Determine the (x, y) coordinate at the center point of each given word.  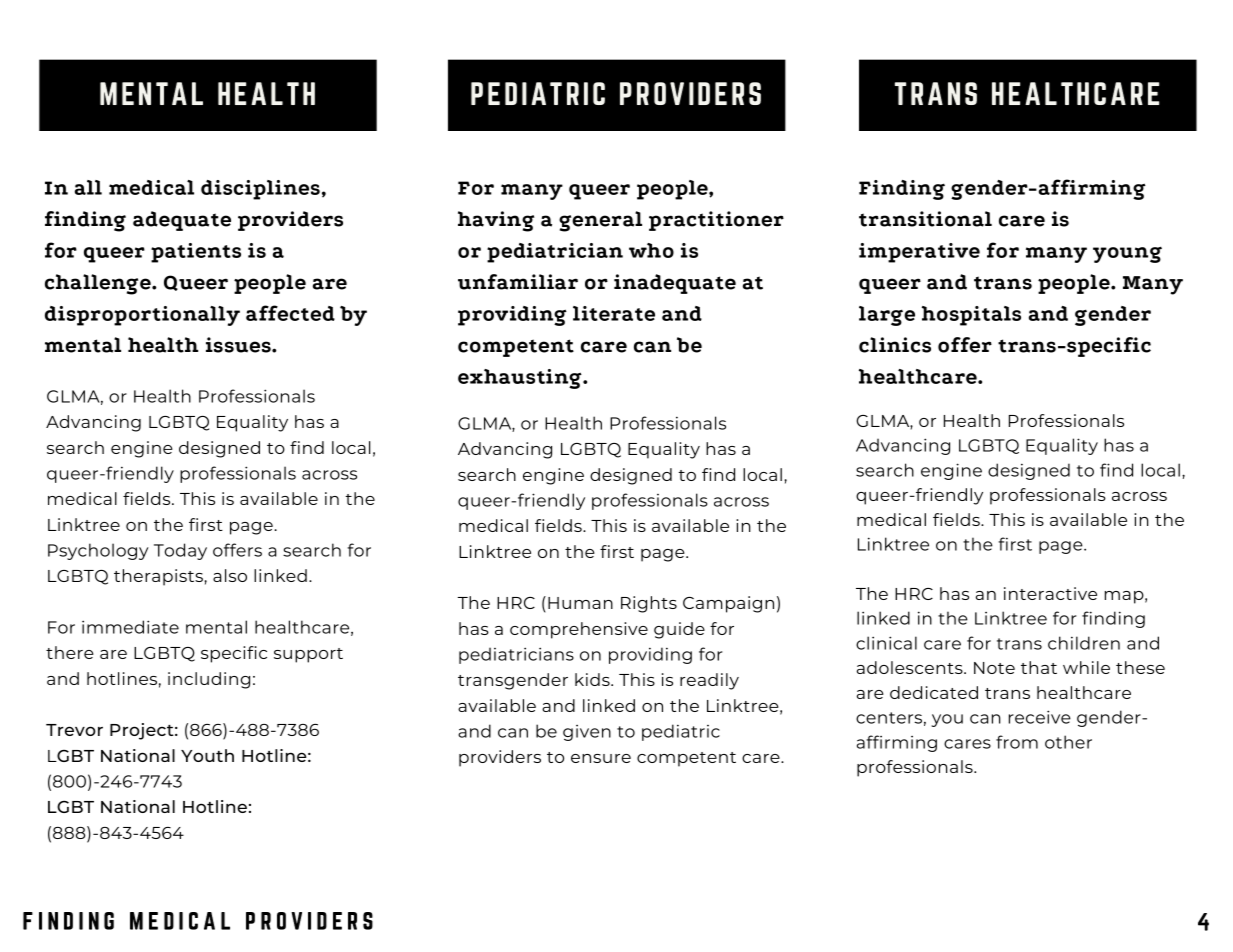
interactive (1050, 593)
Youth (207, 755)
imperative (919, 253)
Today (180, 551)
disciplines (260, 190)
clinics (895, 345)
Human (580, 603)
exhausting (521, 379)
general (600, 221)
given (587, 733)
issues (239, 345)
